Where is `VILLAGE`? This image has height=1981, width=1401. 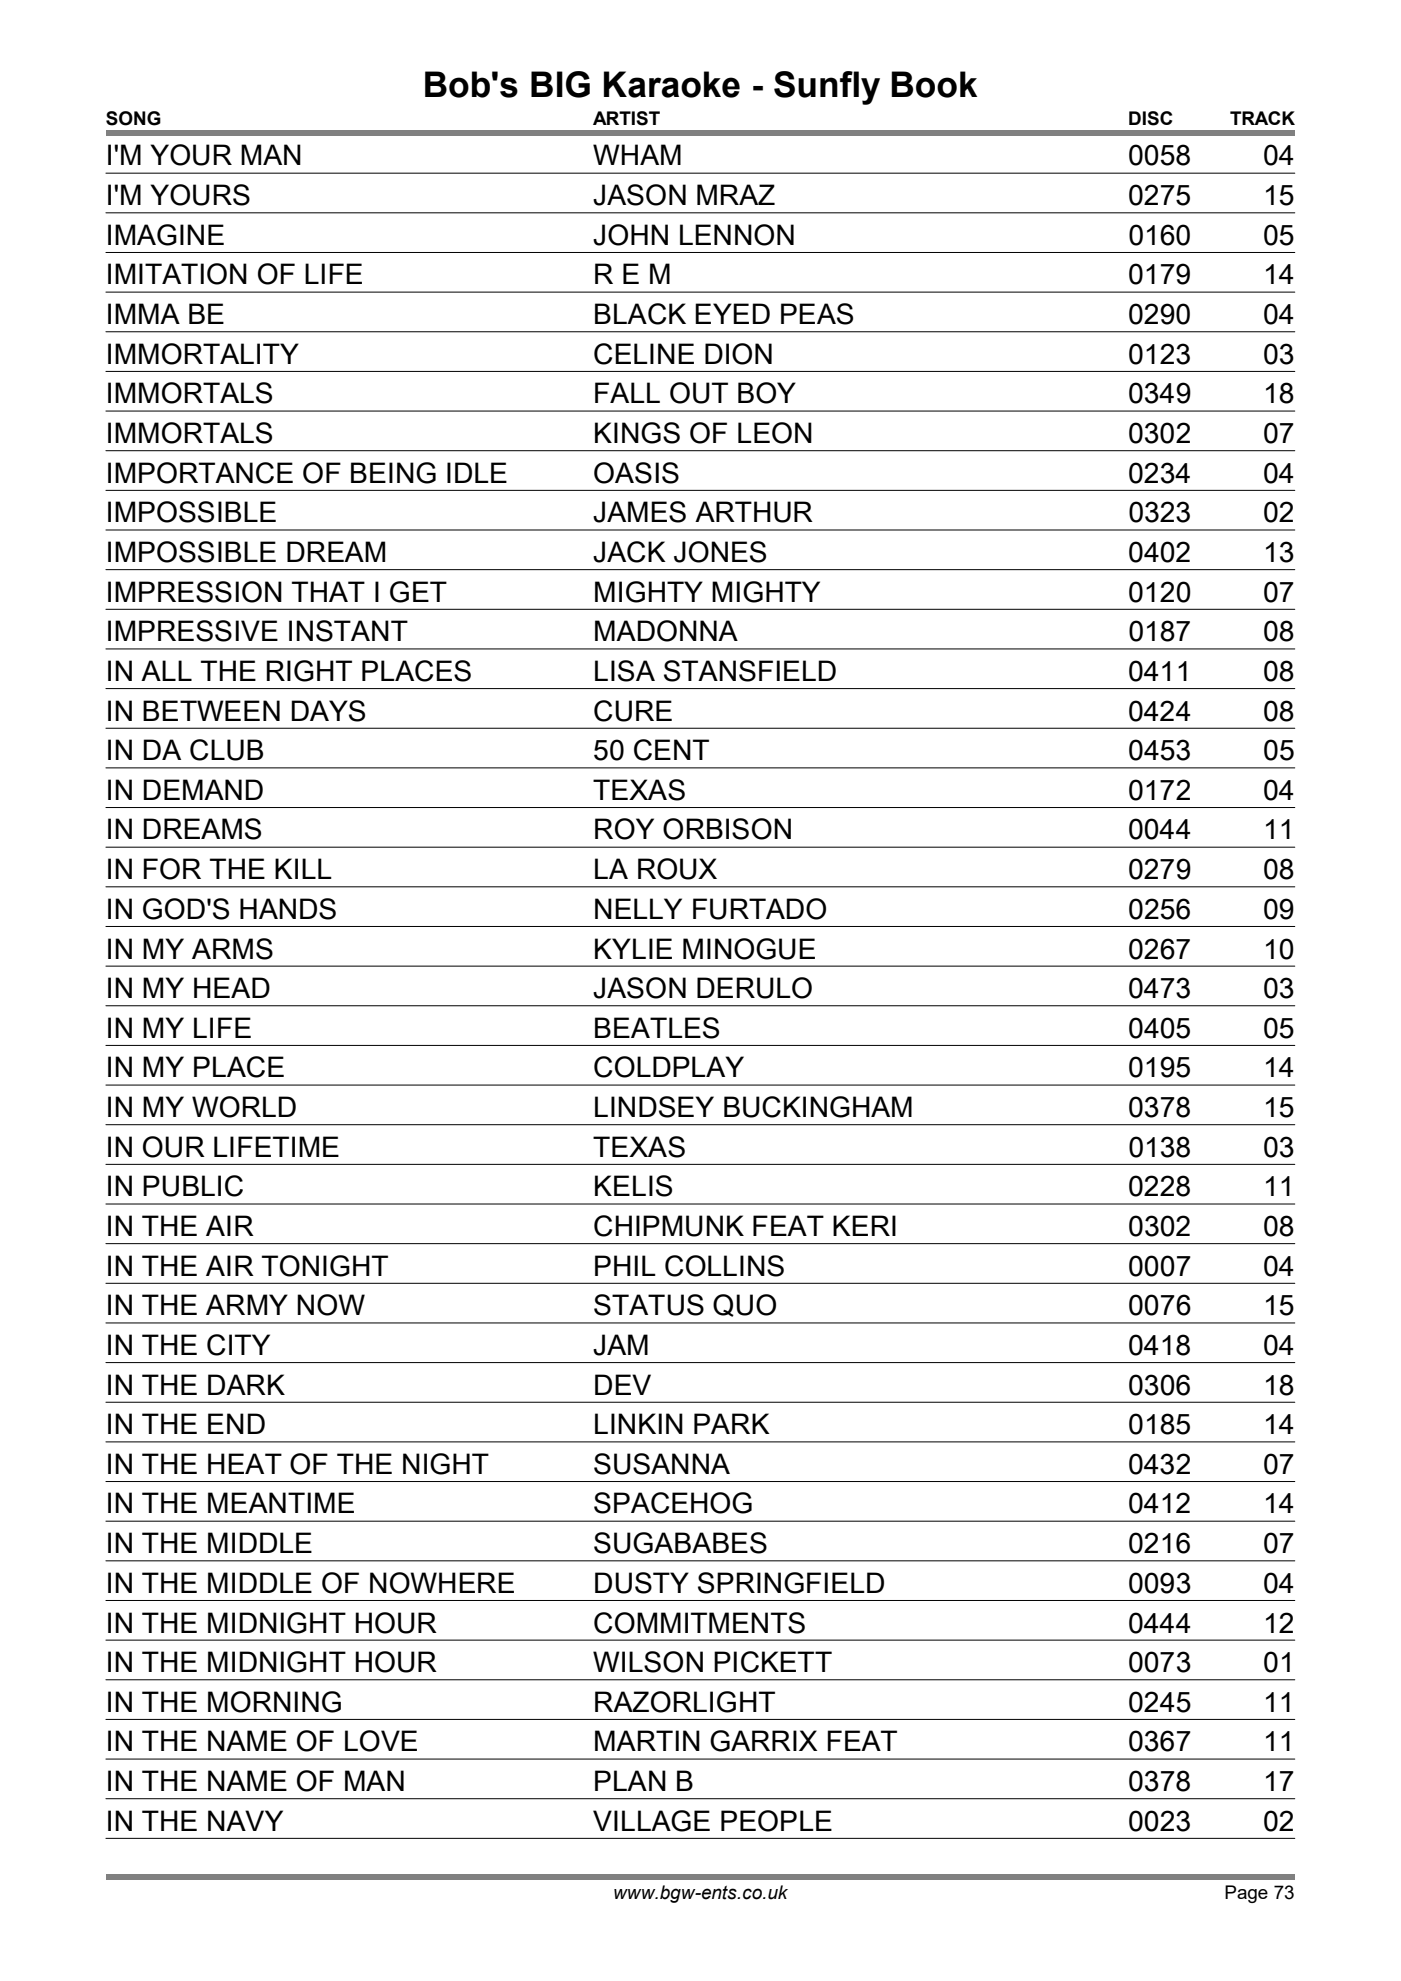 VILLAGE is located at coordinates (651, 1821).
